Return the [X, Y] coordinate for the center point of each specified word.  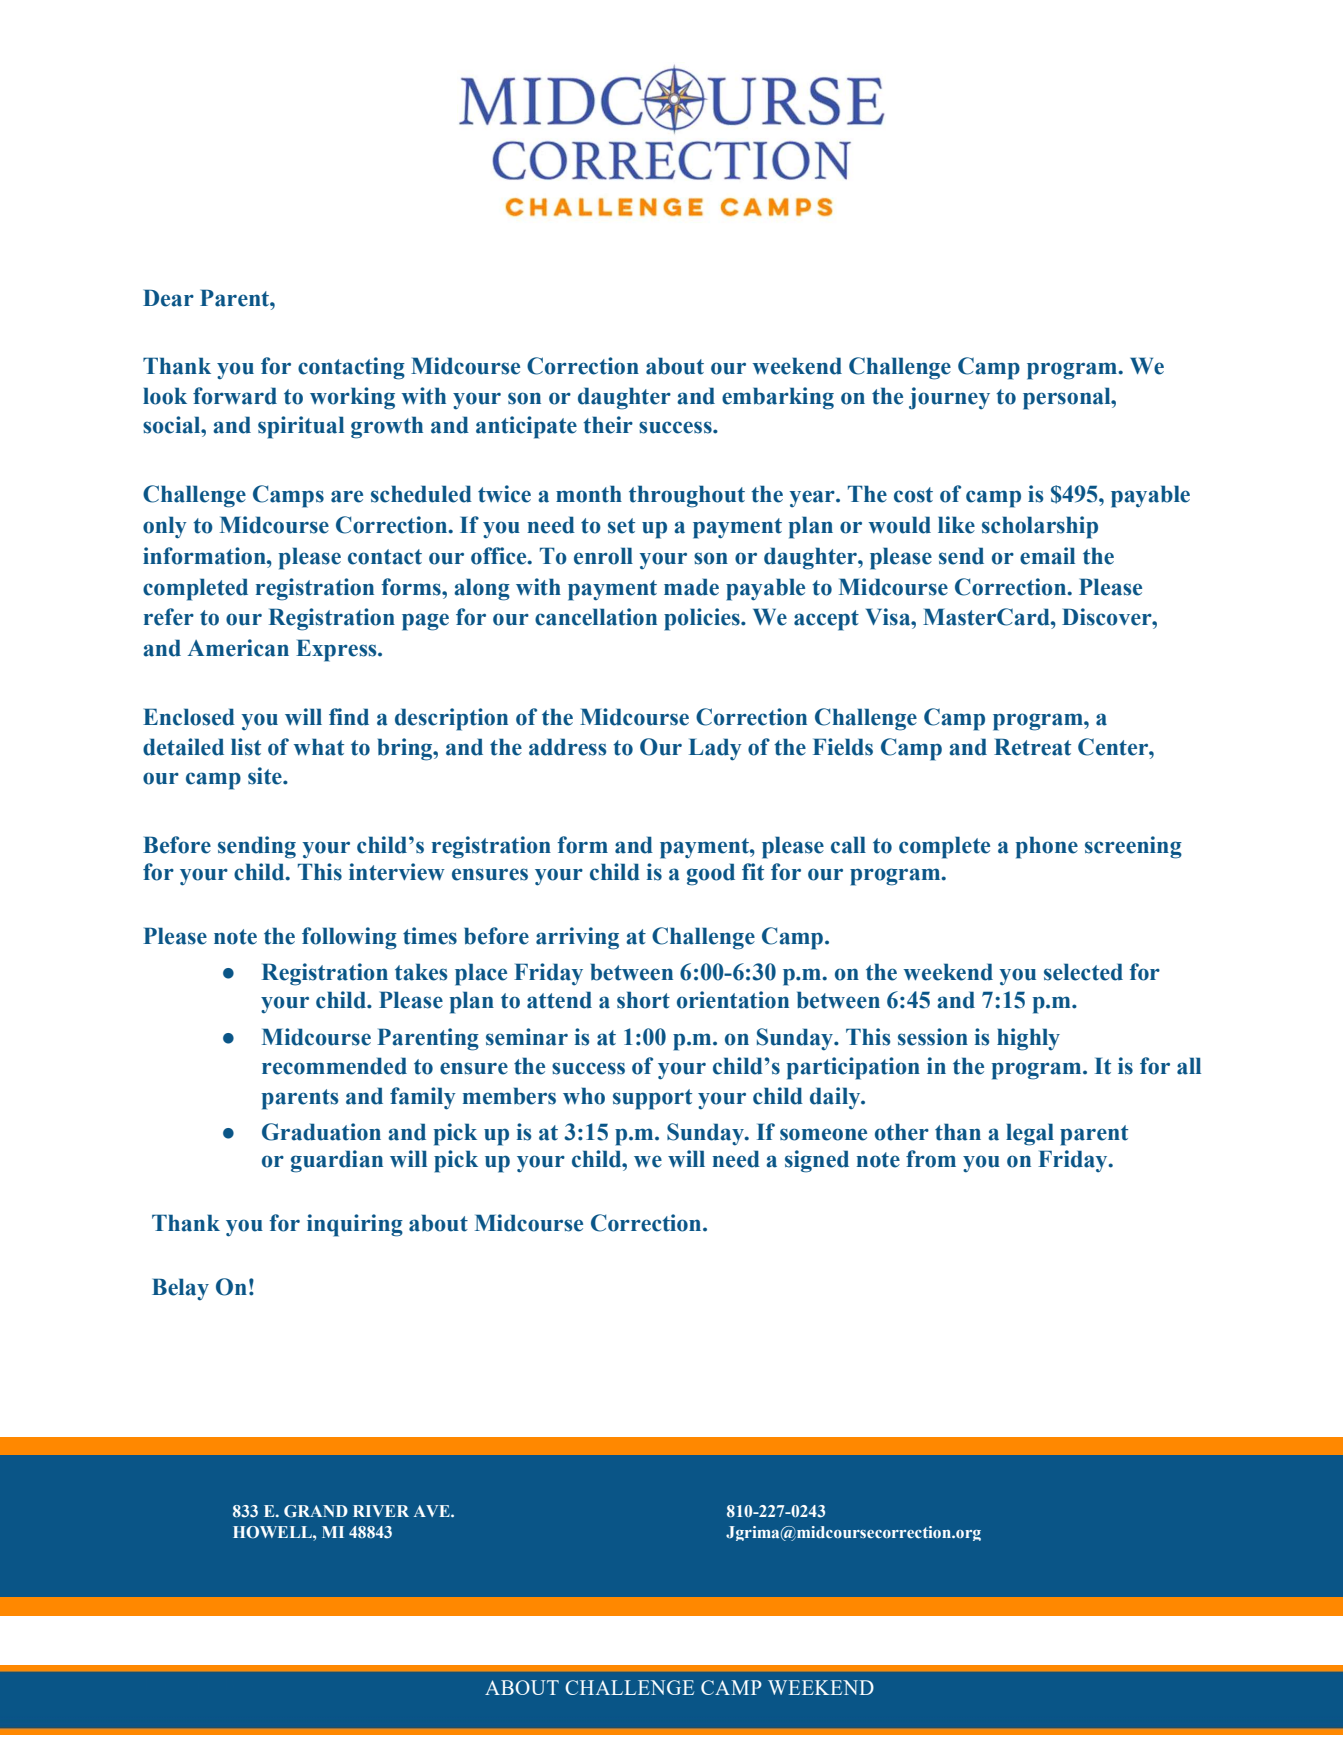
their [608, 425]
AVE [433, 1511]
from [931, 1159]
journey [949, 398]
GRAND [316, 1511]
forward [235, 396]
